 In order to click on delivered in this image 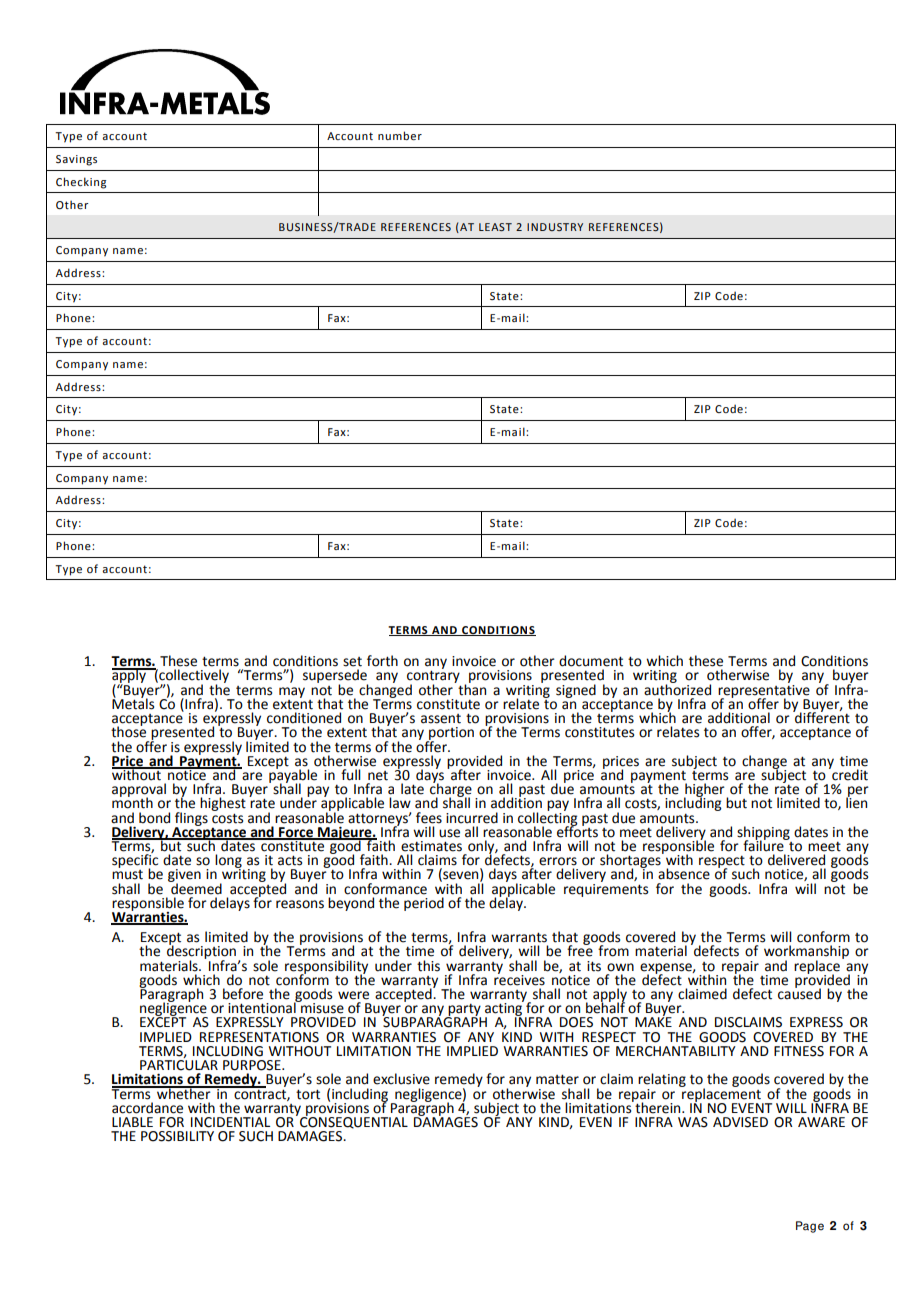, I will do `click(796, 860)`.
